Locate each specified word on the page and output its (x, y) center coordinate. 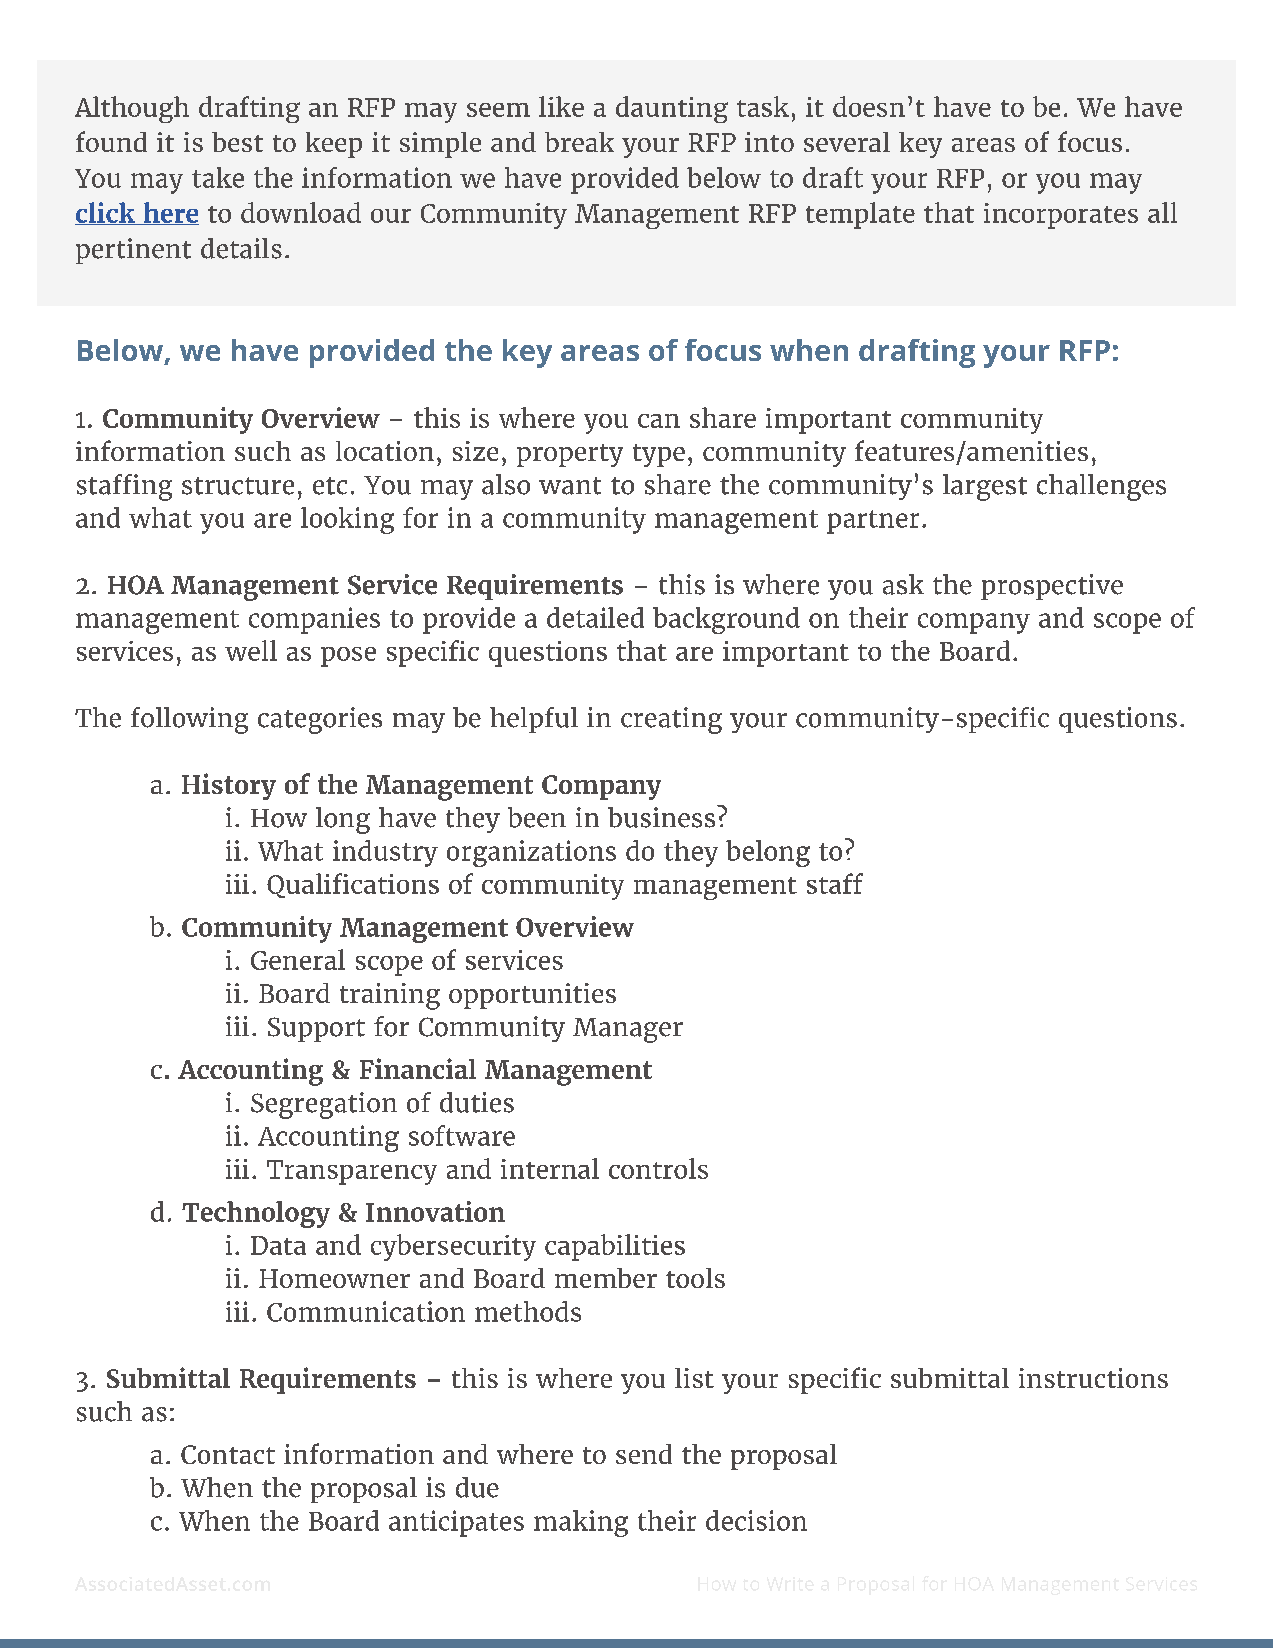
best (237, 142)
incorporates (1061, 216)
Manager (628, 1030)
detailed (595, 617)
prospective (1052, 587)
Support (316, 1029)
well (251, 650)
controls (658, 1168)
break (579, 142)
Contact (228, 1454)
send (644, 1454)
